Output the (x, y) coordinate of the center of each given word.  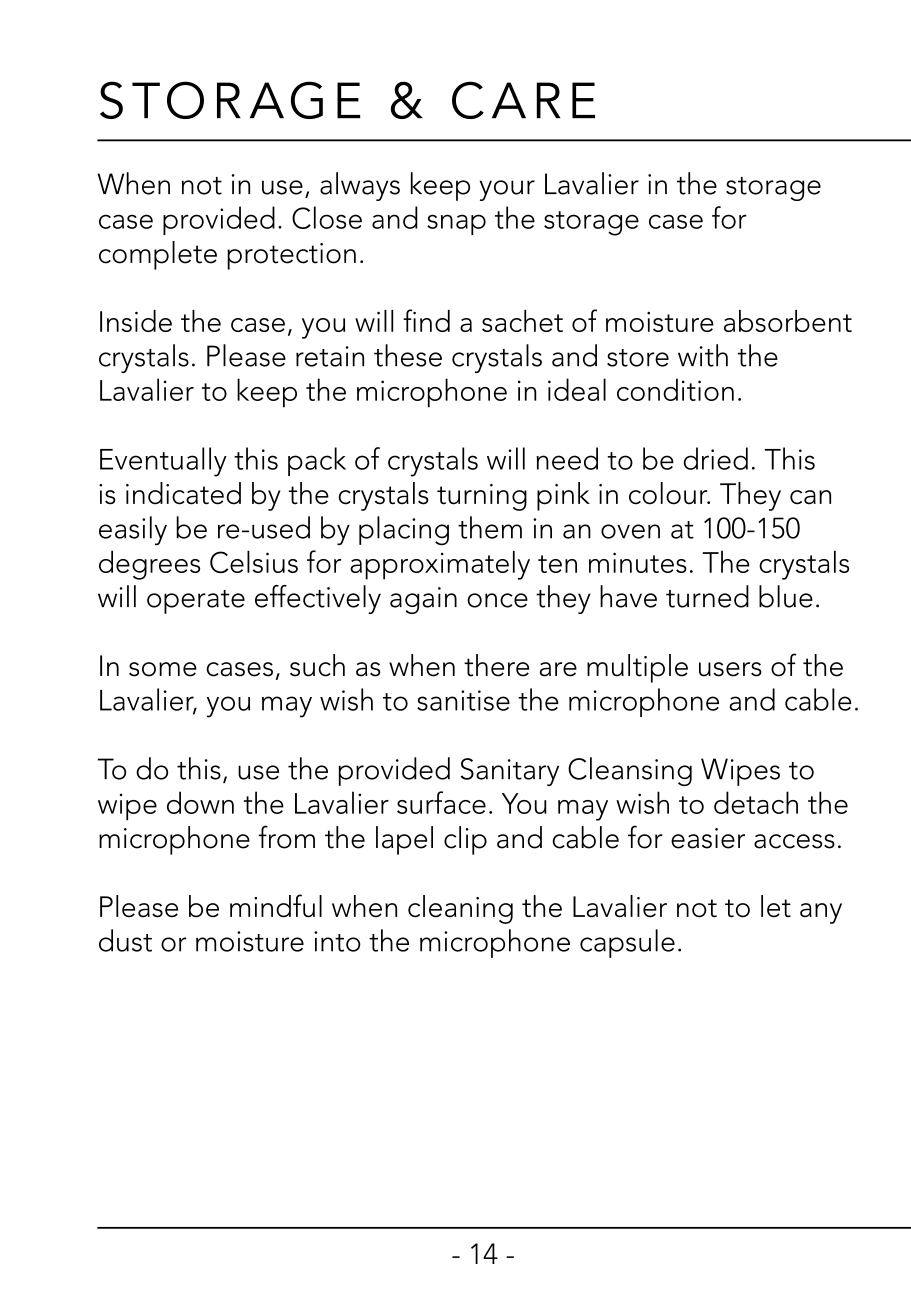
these (408, 355)
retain (330, 356)
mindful (276, 906)
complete (158, 255)
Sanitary (509, 772)
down (200, 802)
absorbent (788, 321)
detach (756, 802)
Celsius (254, 562)
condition (675, 389)
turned (707, 596)
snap (456, 224)
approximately (440, 565)
